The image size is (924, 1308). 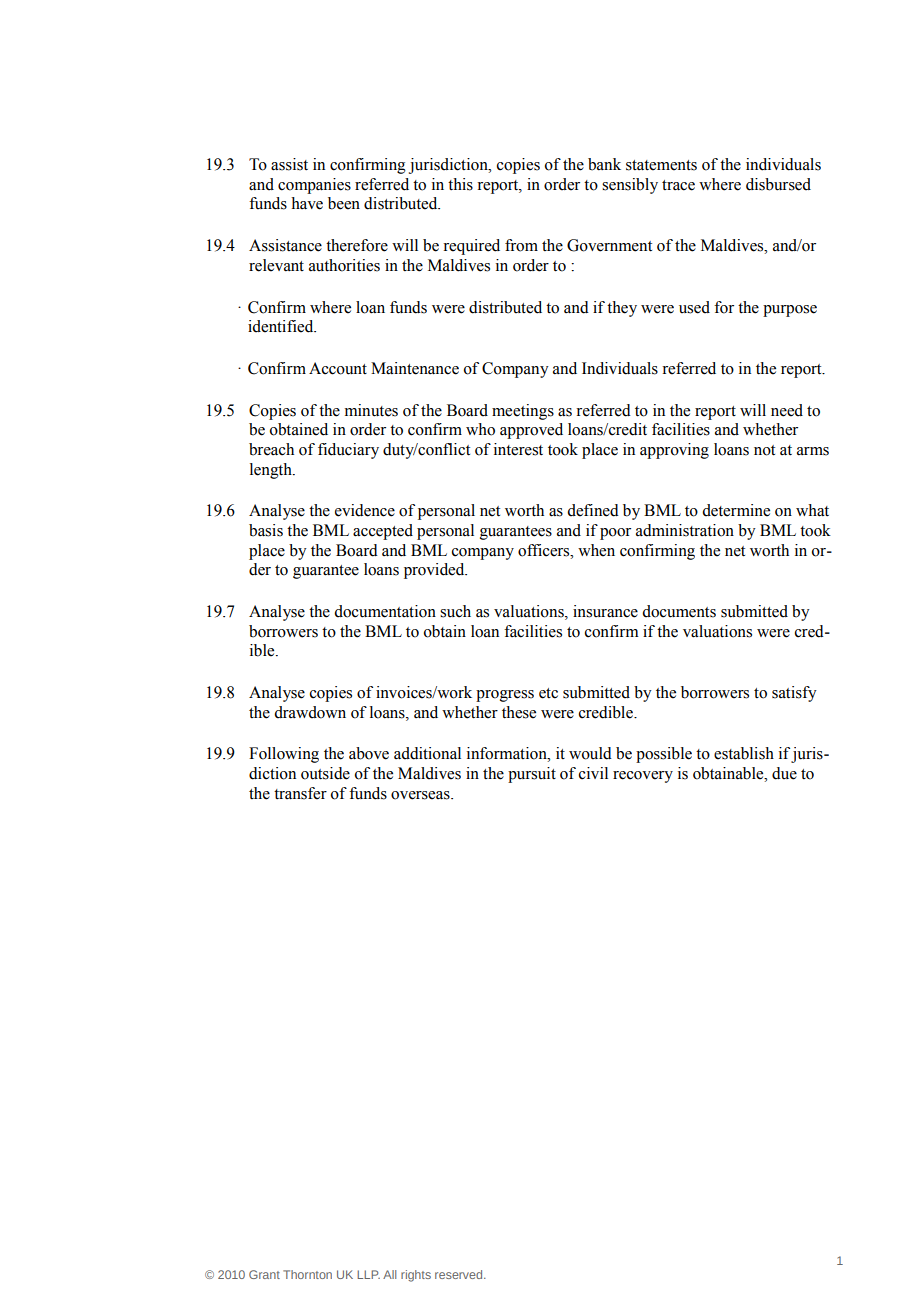 I want to click on been, so click(x=344, y=203).
